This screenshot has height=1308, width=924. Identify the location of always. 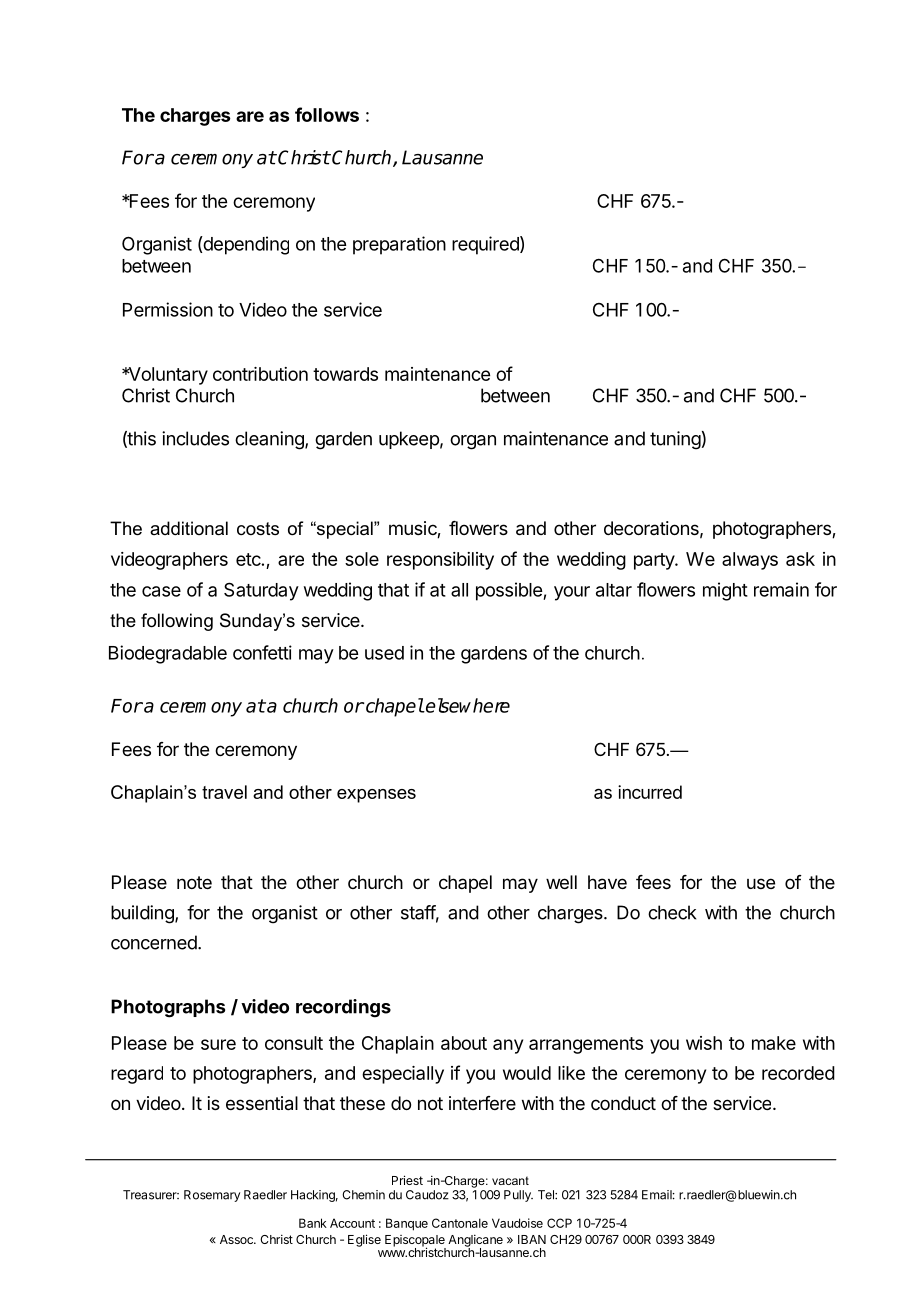
(750, 561).
